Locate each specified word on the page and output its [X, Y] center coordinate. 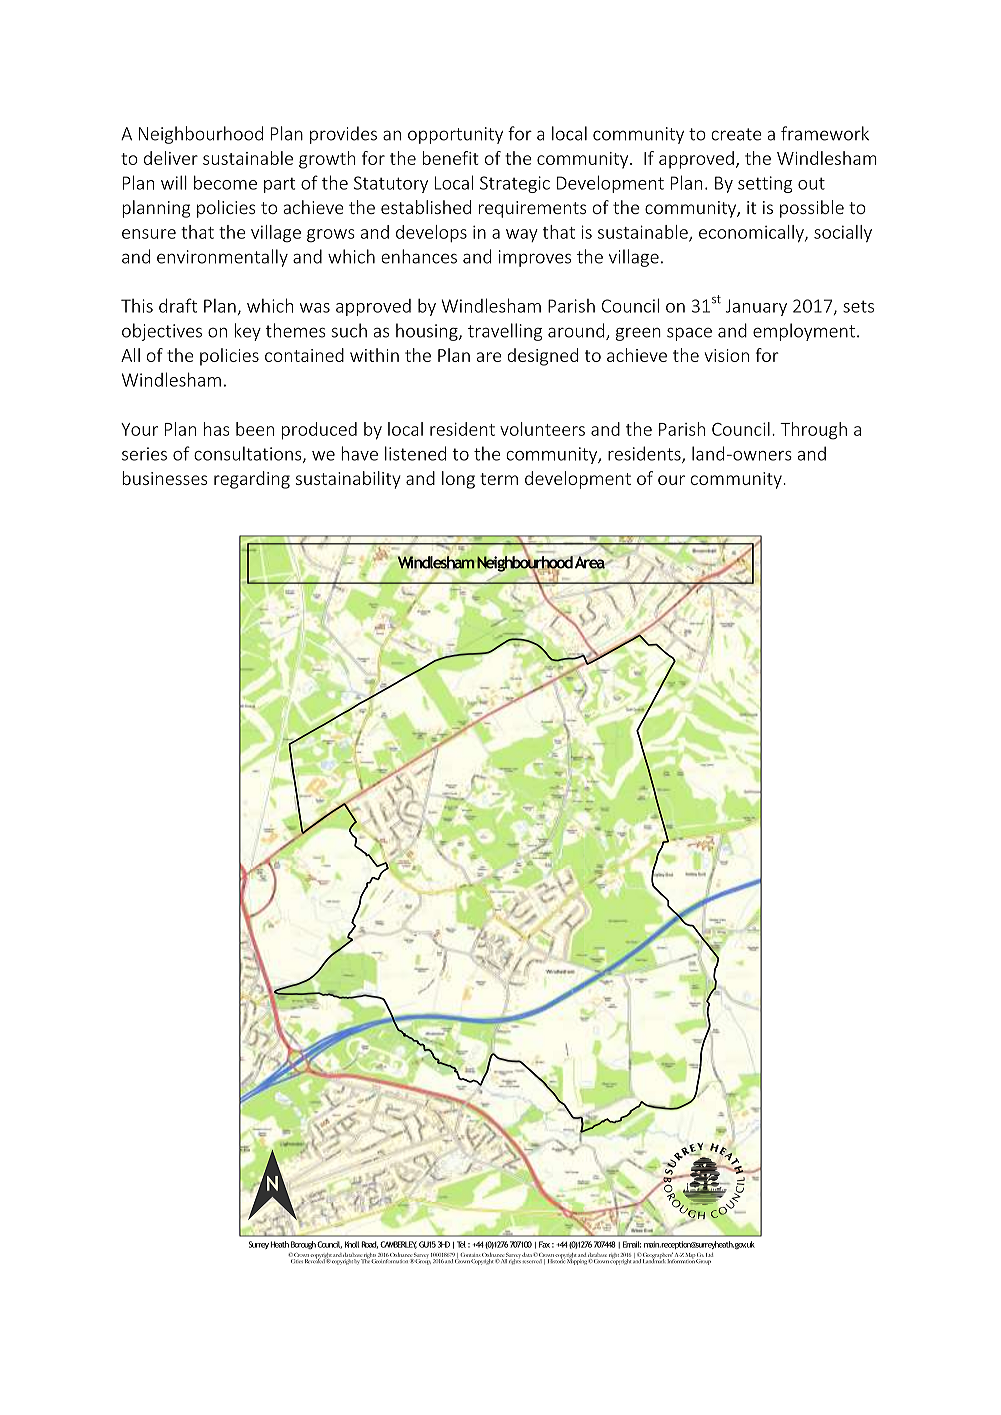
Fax [544, 1244]
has [217, 429]
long [458, 480]
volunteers [542, 429]
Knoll [352, 1244]
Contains [470, 1255]
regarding [252, 480]
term [499, 479]
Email [632, 1244]
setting [765, 184]
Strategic [515, 184]
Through [813, 431]
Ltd [709, 1255]
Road [369, 1245]
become [225, 182]
